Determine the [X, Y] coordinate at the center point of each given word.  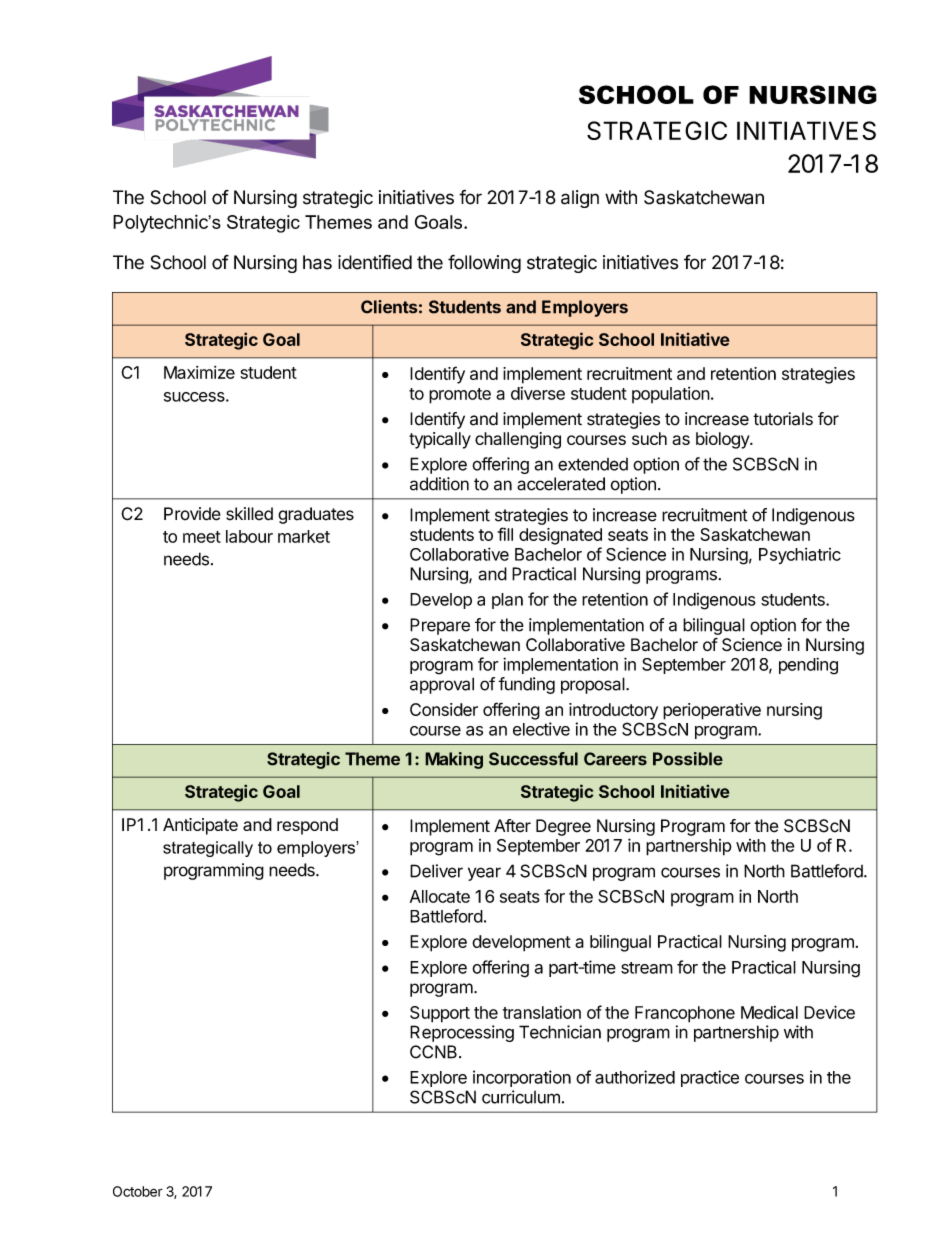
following [484, 263]
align [580, 199]
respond [307, 826]
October [138, 1191]
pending [808, 666]
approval [442, 685]
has [317, 262]
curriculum [521, 1097]
